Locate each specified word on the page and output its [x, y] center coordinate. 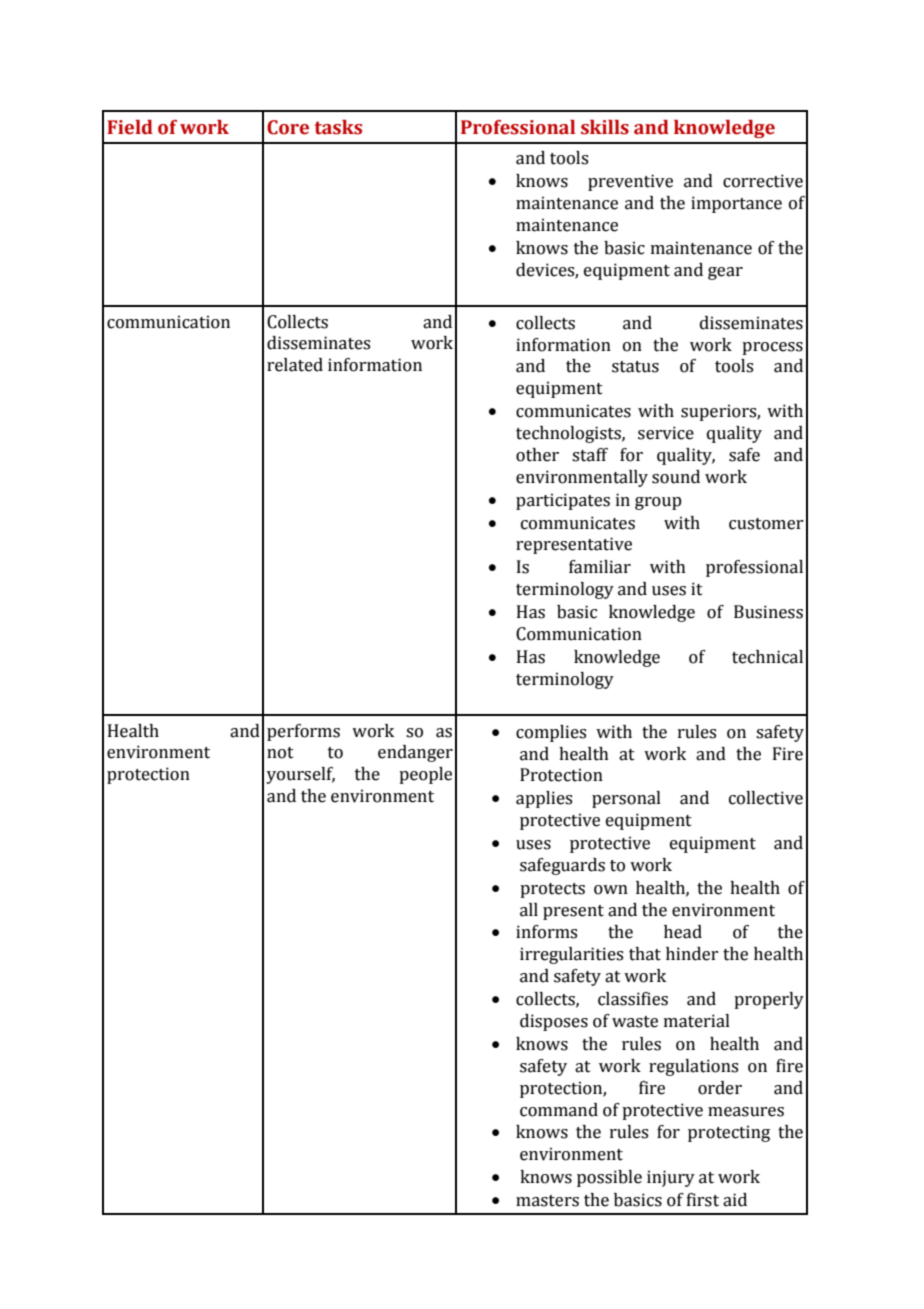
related [295, 365]
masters [547, 1201]
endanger [415, 753]
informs [546, 932]
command [559, 1110]
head [683, 932]
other [537, 455]
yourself [300, 775]
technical [767, 657]
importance [736, 204]
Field [130, 127]
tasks [338, 127]
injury [671, 1178]
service [666, 433]
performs [303, 732]
